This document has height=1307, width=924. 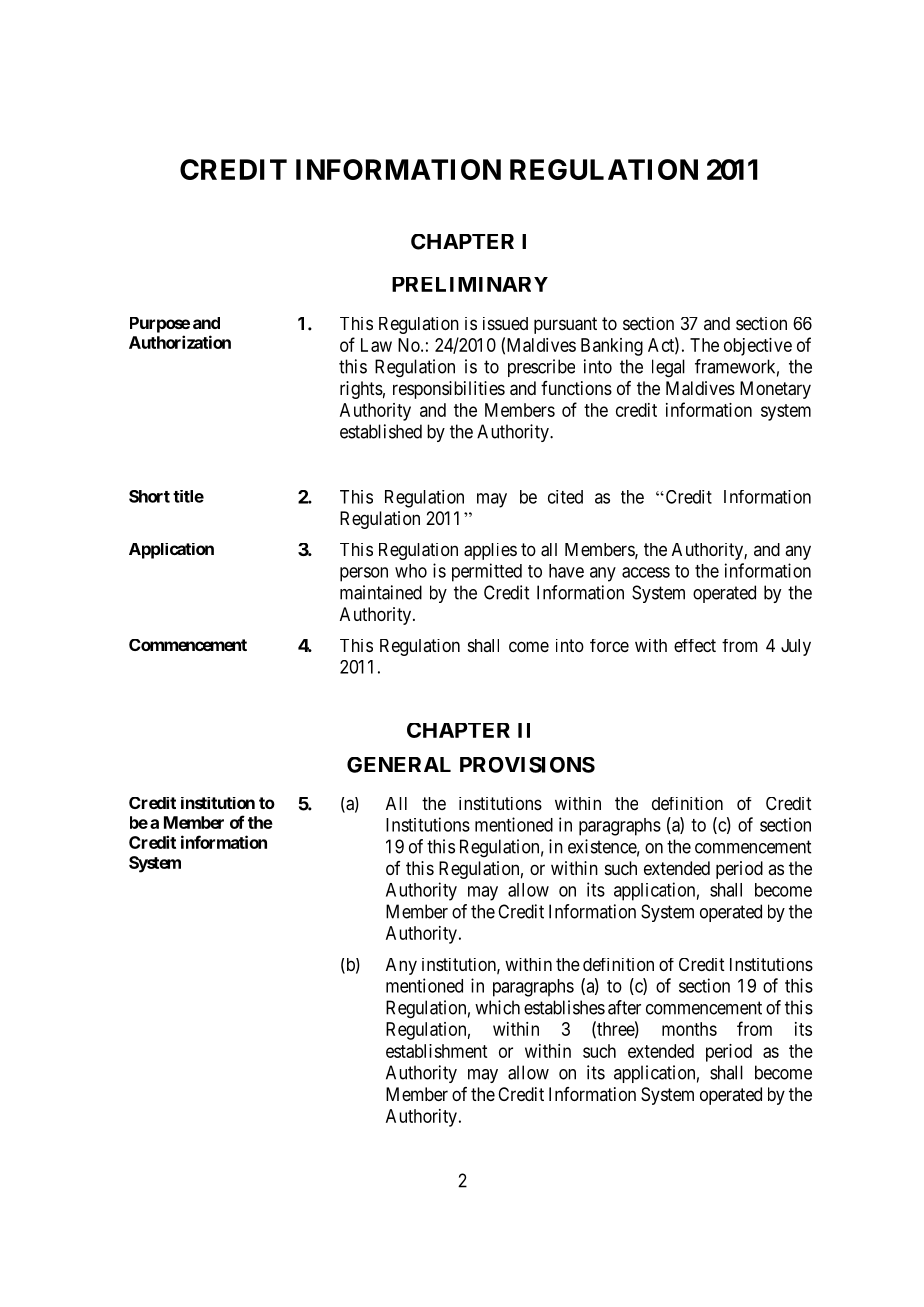 What do you see at coordinates (624, 1007) in the document?
I see `after` at bounding box center [624, 1007].
